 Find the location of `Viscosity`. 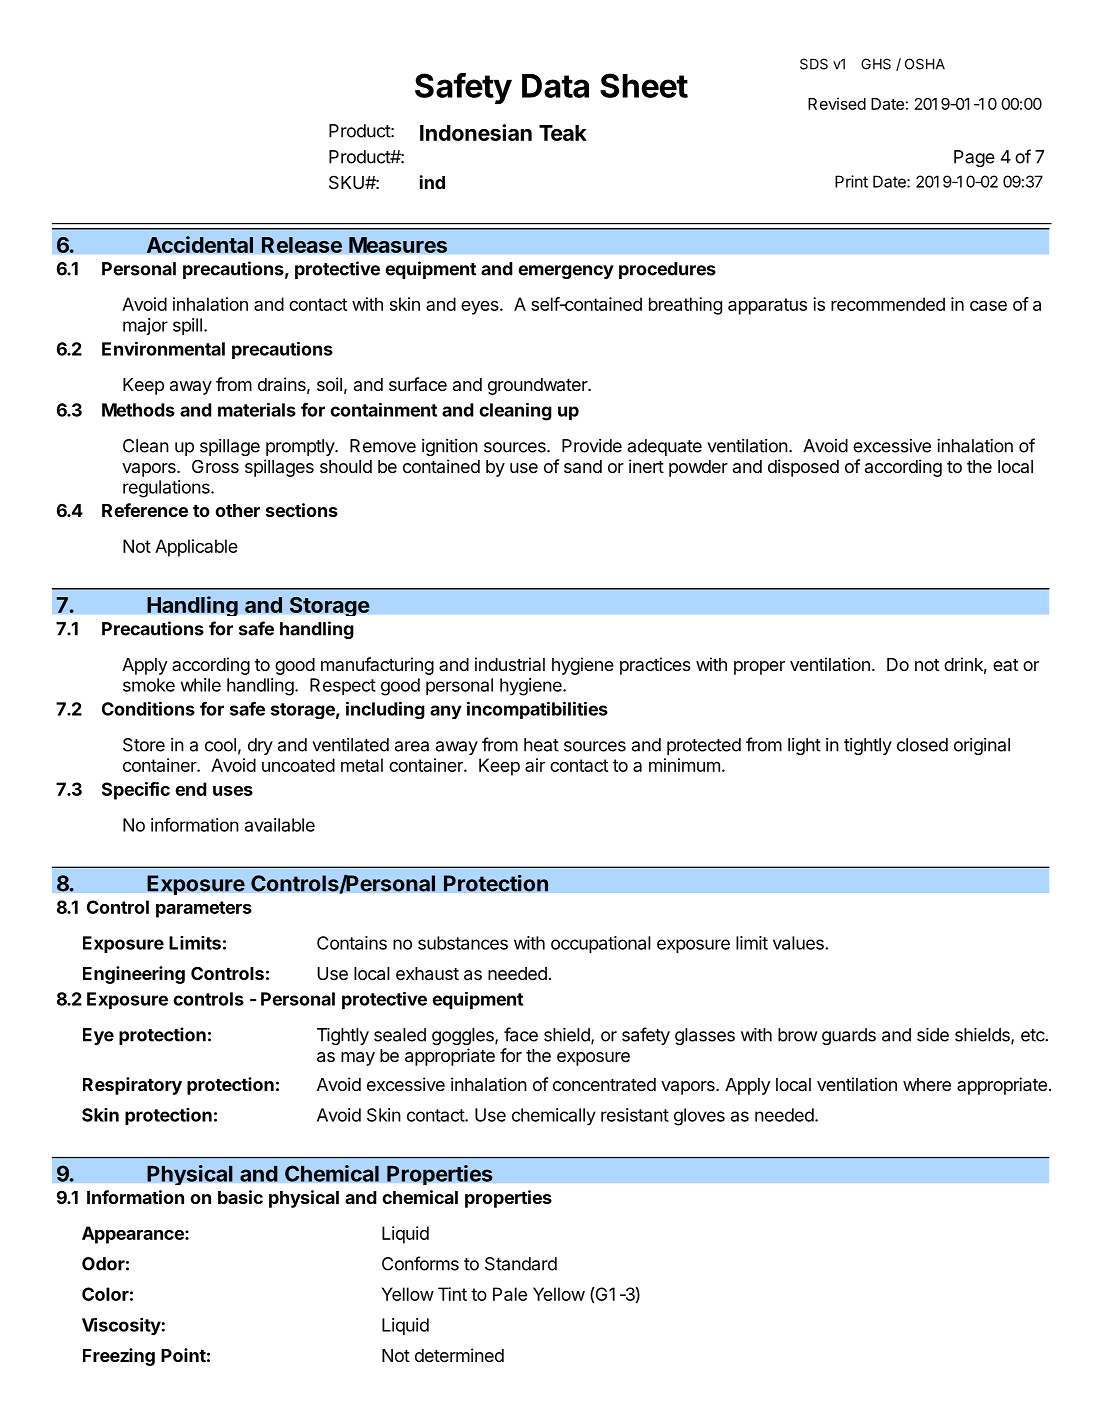

Viscosity is located at coordinates (121, 1326).
